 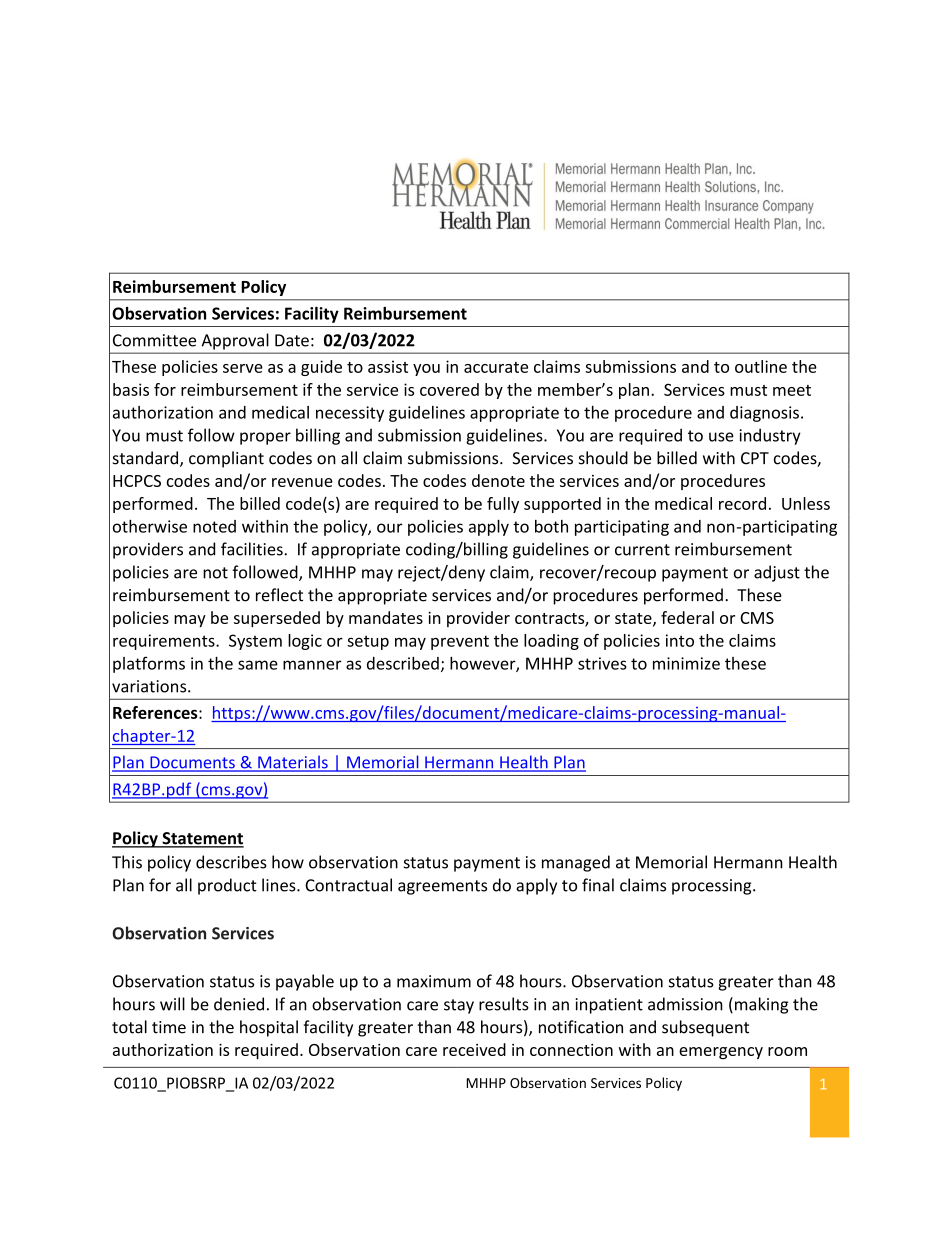 I want to click on variations, so click(x=150, y=686).
